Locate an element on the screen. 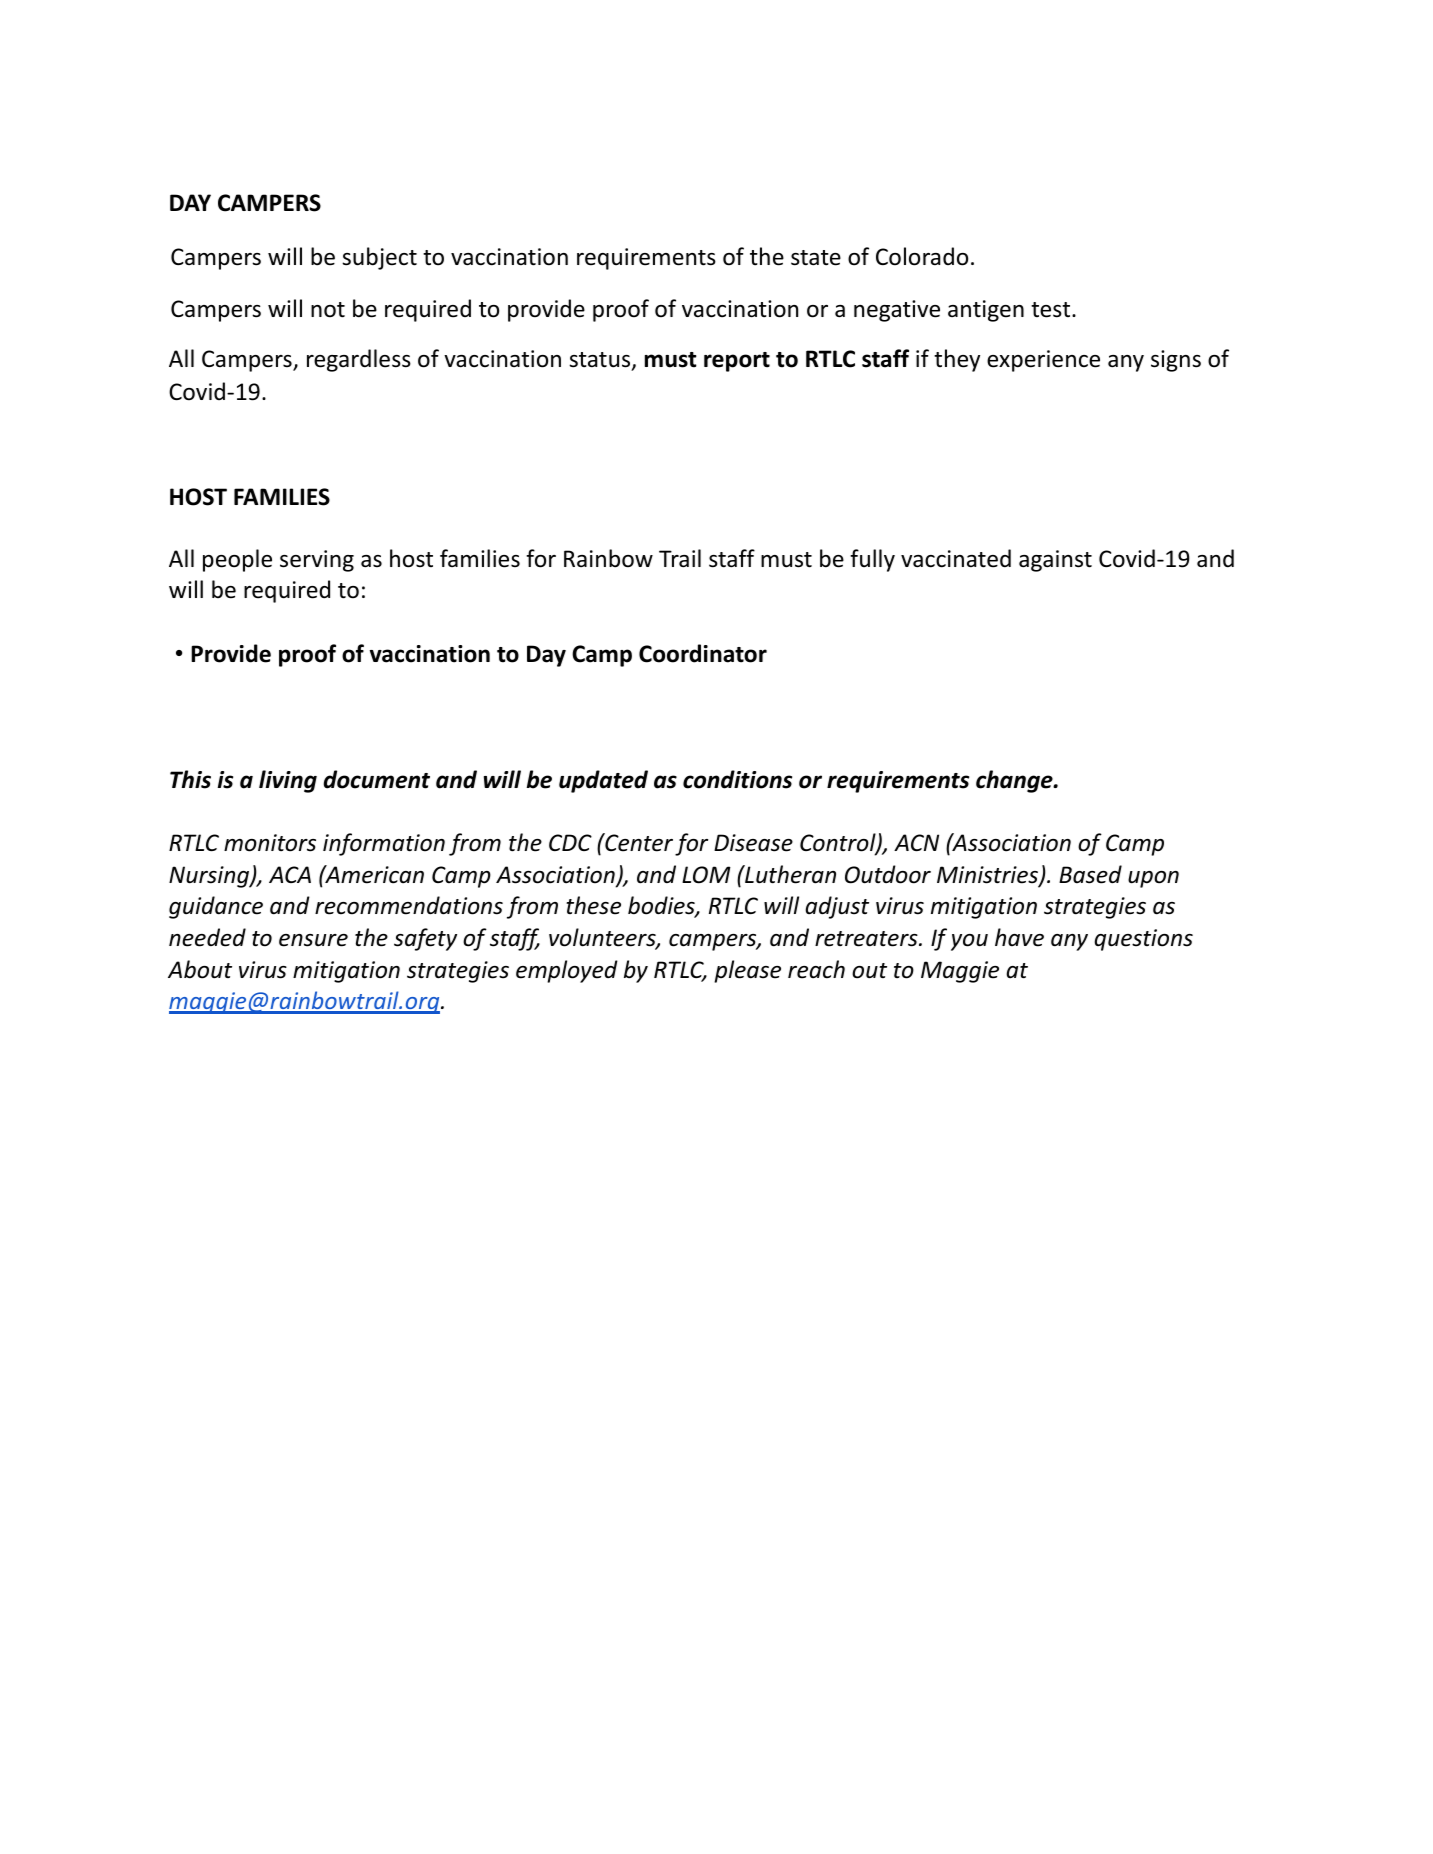 The width and height of the screenshot is (1433, 1854). change is located at coordinates (1015, 781).
